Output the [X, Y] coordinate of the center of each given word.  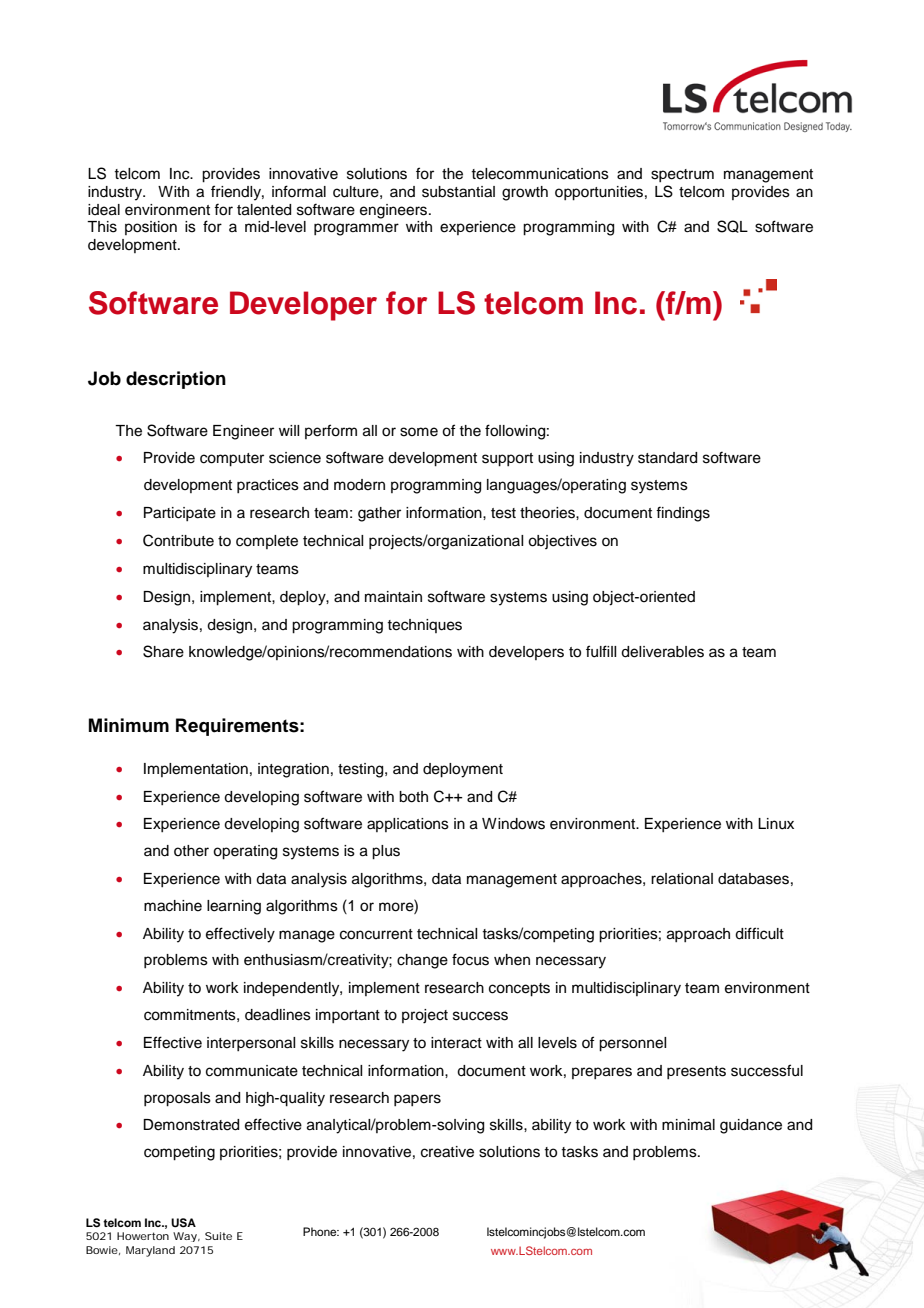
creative [447, 1152]
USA [183, 1223]
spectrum [682, 175]
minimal [688, 1125]
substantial [458, 192]
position [151, 228]
